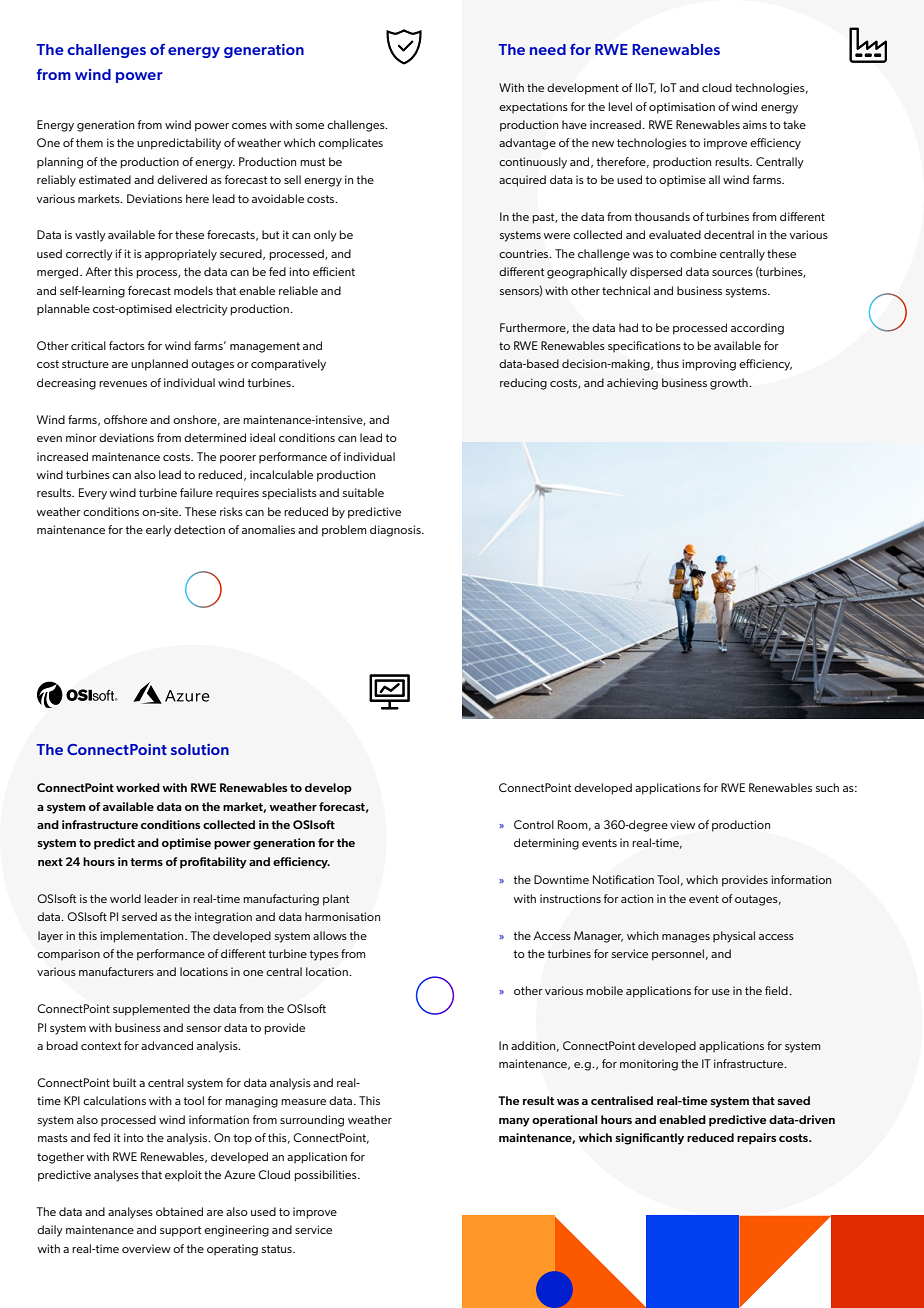 Image resolution: width=924 pixels, height=1308 pixels. What do you see at coordinates (730, 384) in the document?
I see `growth` at bounding box center [730, 384].
